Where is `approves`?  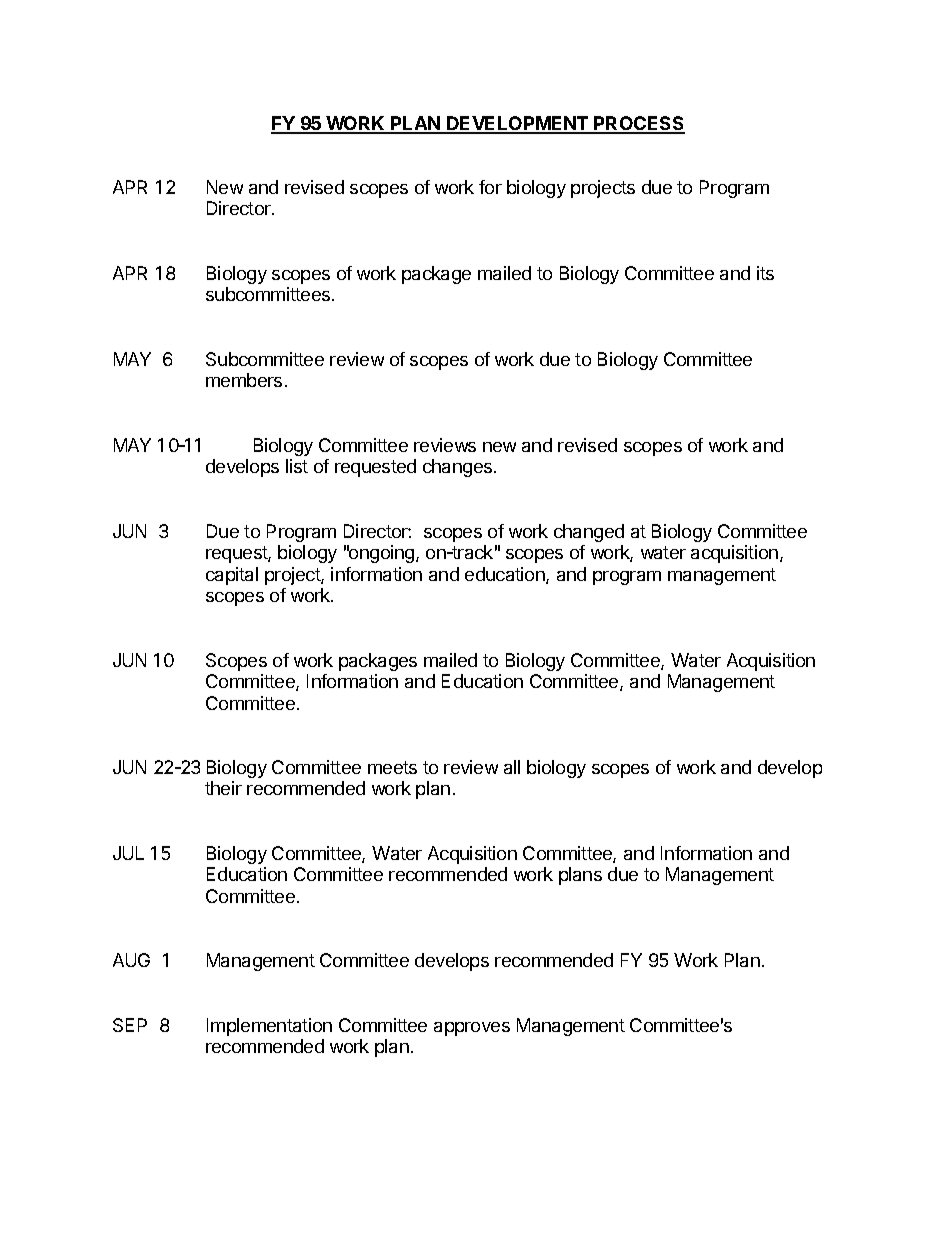 approves is located at coordinates (472, 1029).
